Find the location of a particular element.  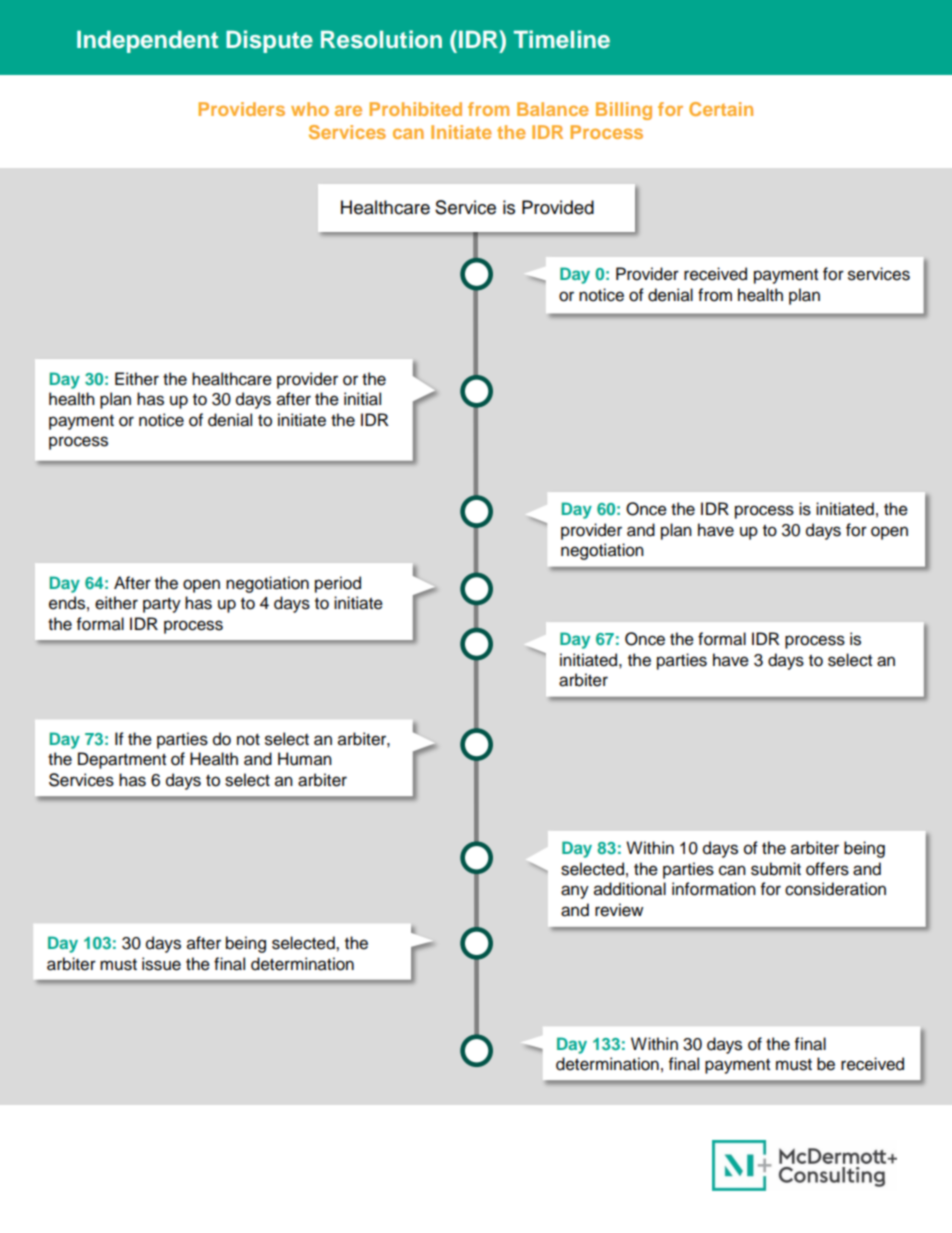

Prohibited is located at coordinates (415, 109).
